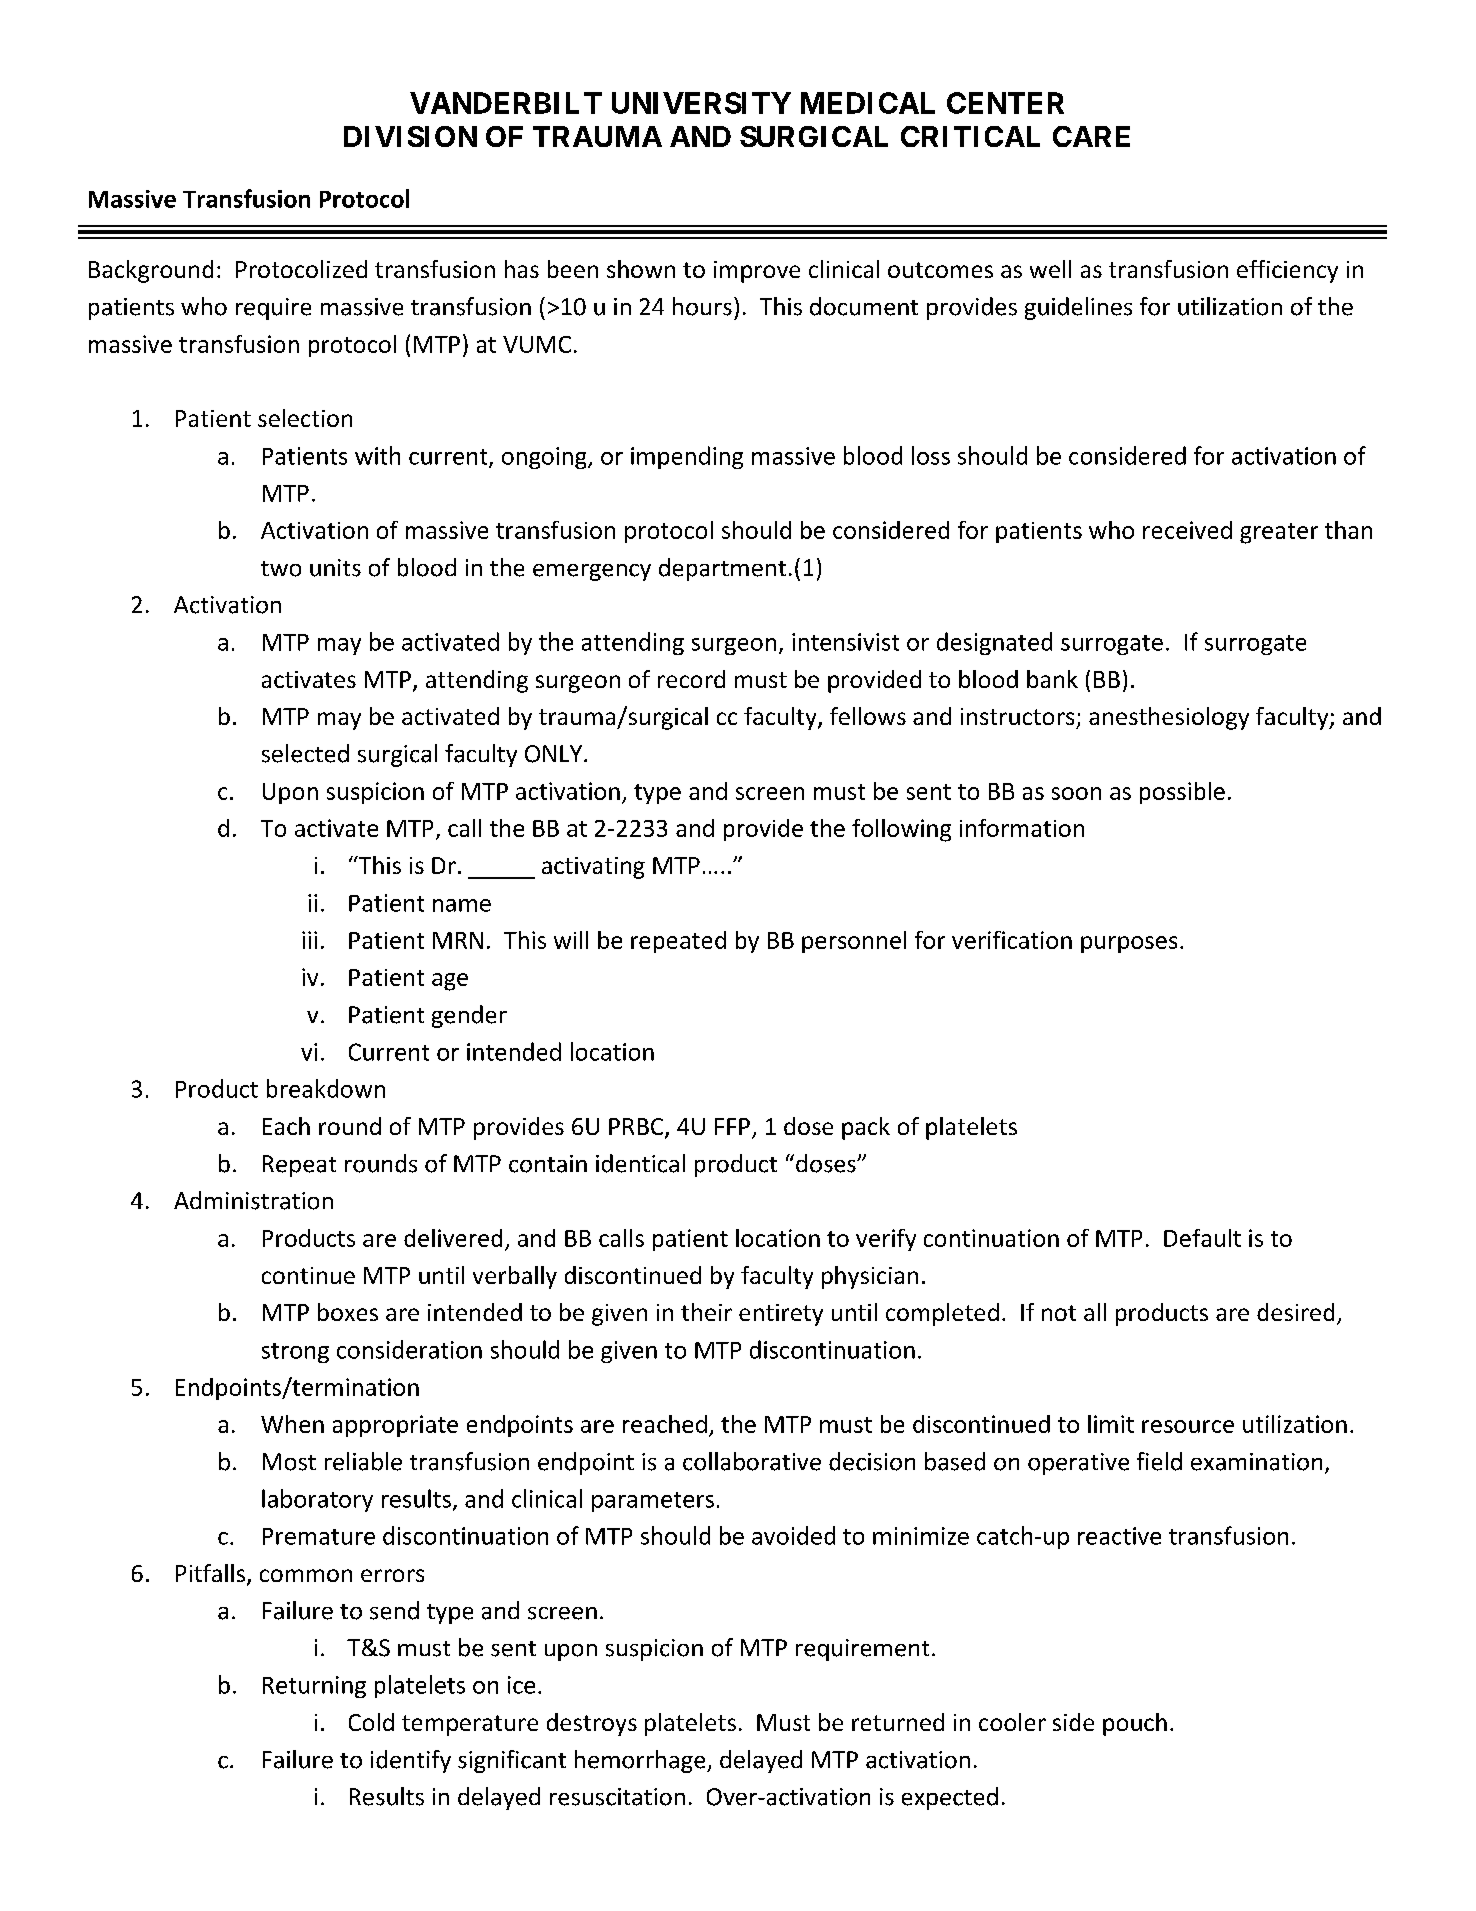  I want to click on CARE, so click(1091, 136).
